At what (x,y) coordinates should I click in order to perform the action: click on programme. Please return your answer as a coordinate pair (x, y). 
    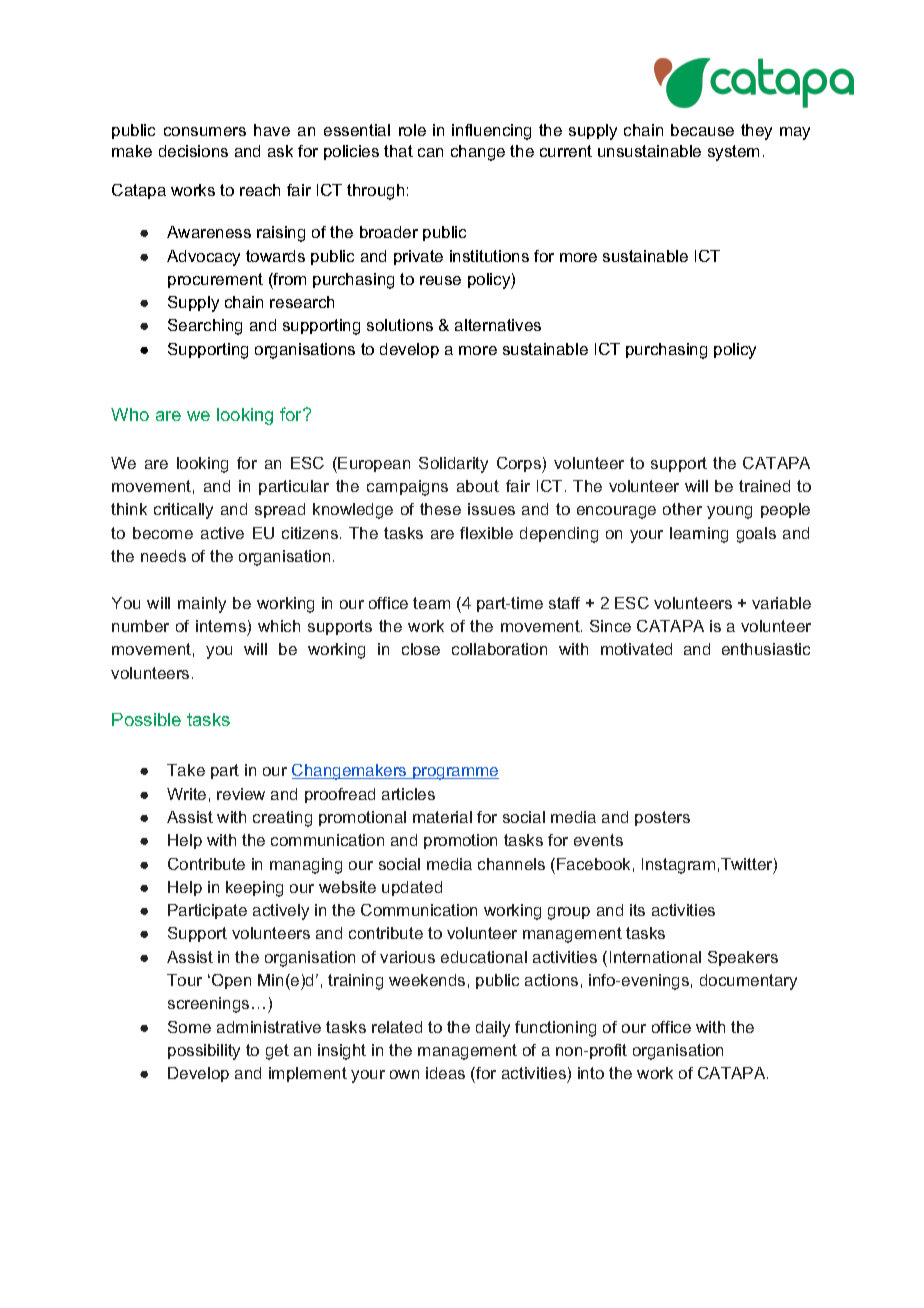
    Looking at the image, I should click on (455, 773).
